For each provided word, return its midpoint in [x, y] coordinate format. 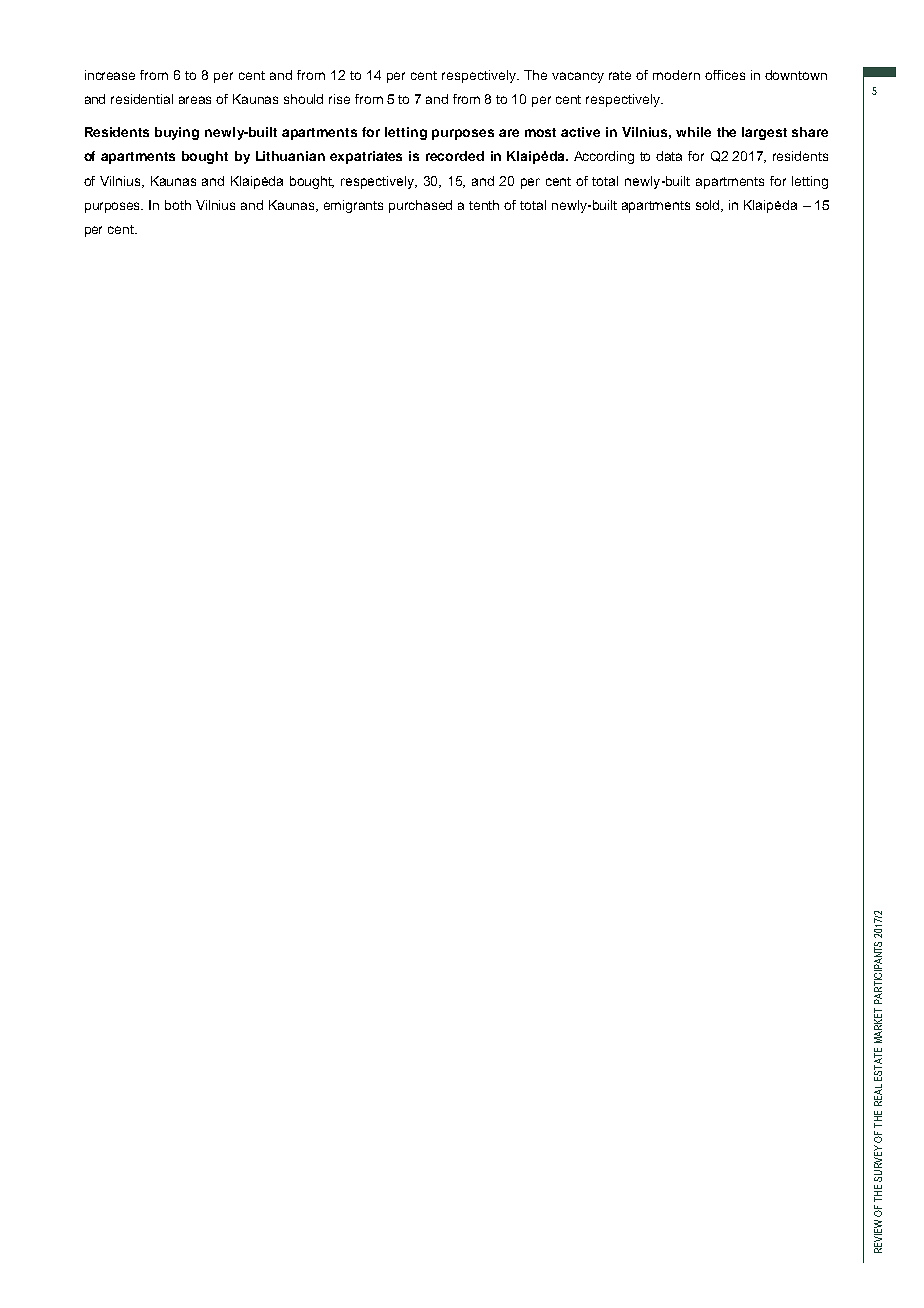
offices [725, 75]
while [693, 132]
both [178, 205]
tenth [484, 205]
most [540, 132]
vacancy [578, 77]
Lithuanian [290, 156]
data [669, 156]
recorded [455, 156]
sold [709, 206]
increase [110, 75]
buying [177, 133]
